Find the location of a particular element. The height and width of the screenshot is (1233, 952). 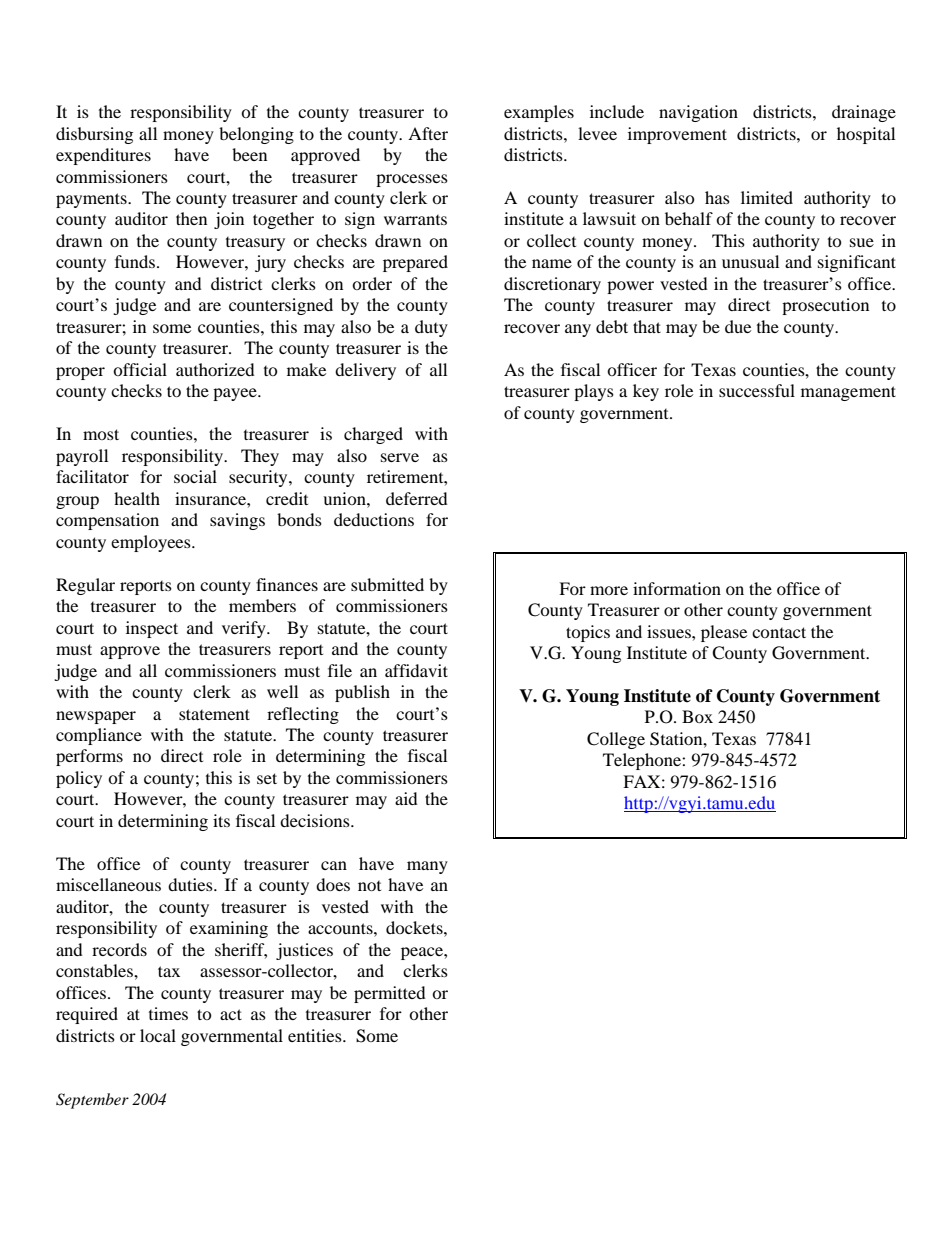

Box is located at coordinates (697, 716).
